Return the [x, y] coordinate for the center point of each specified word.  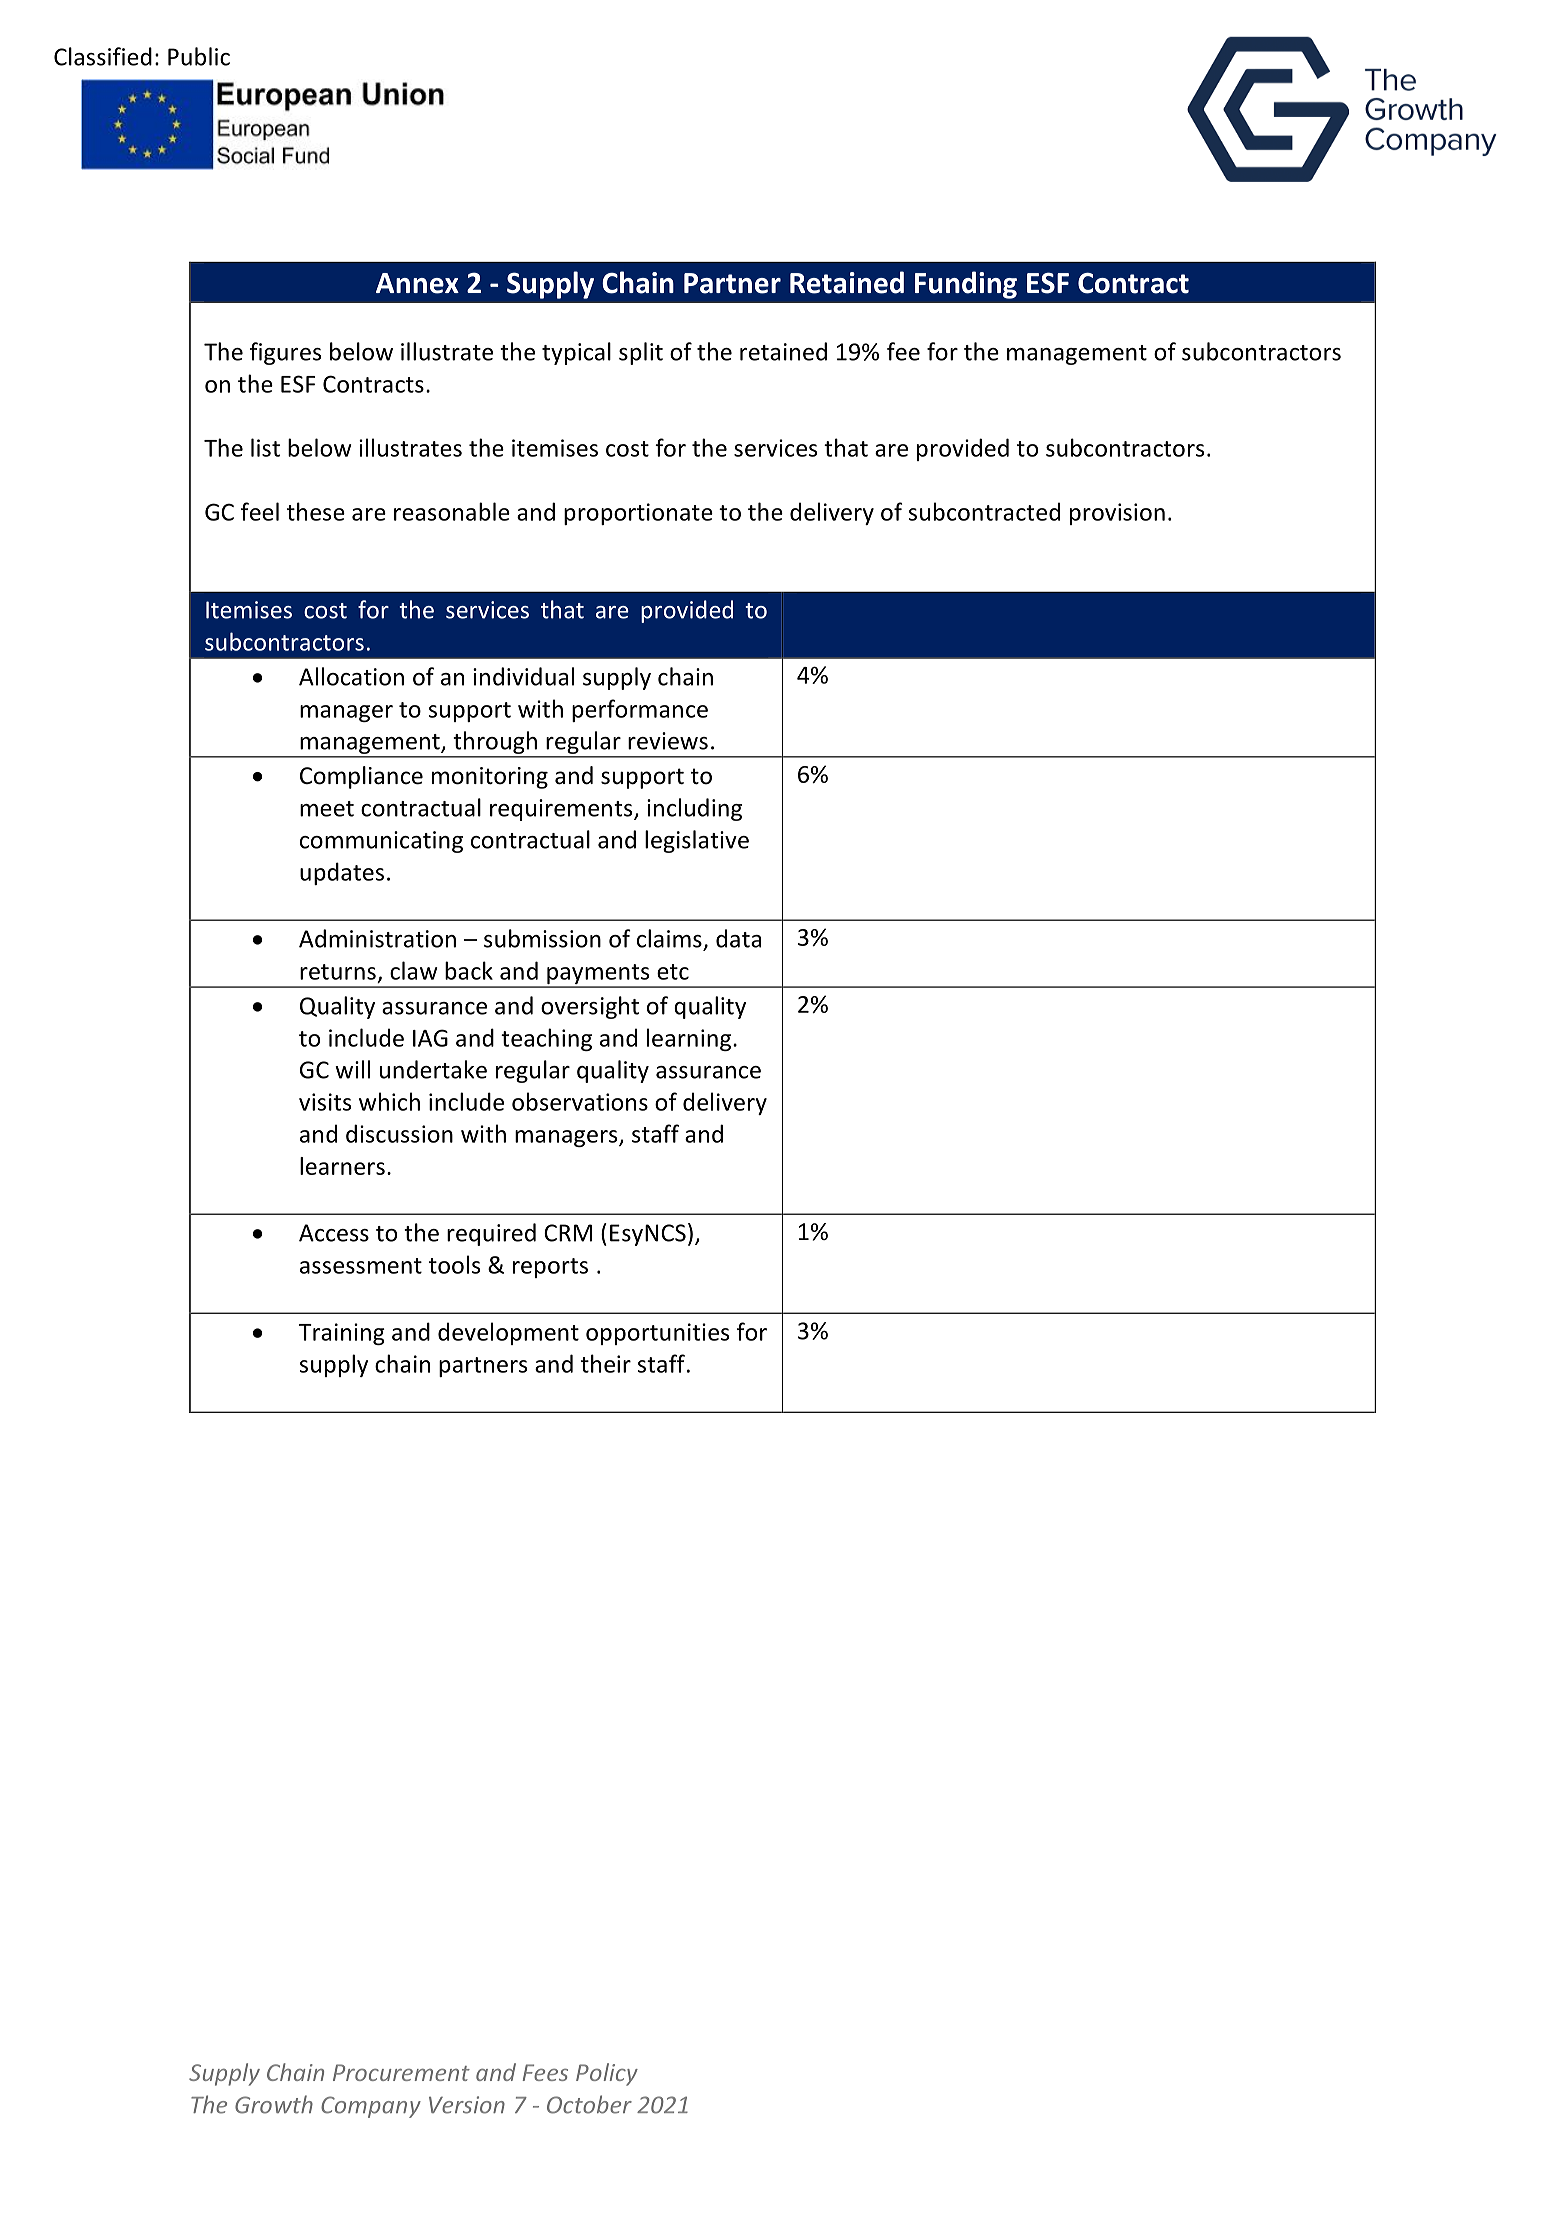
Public [199, 56]
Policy [607, 2074]
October [589, 2104]
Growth [274, 2104]
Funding [966, 285]
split [641, 353]
